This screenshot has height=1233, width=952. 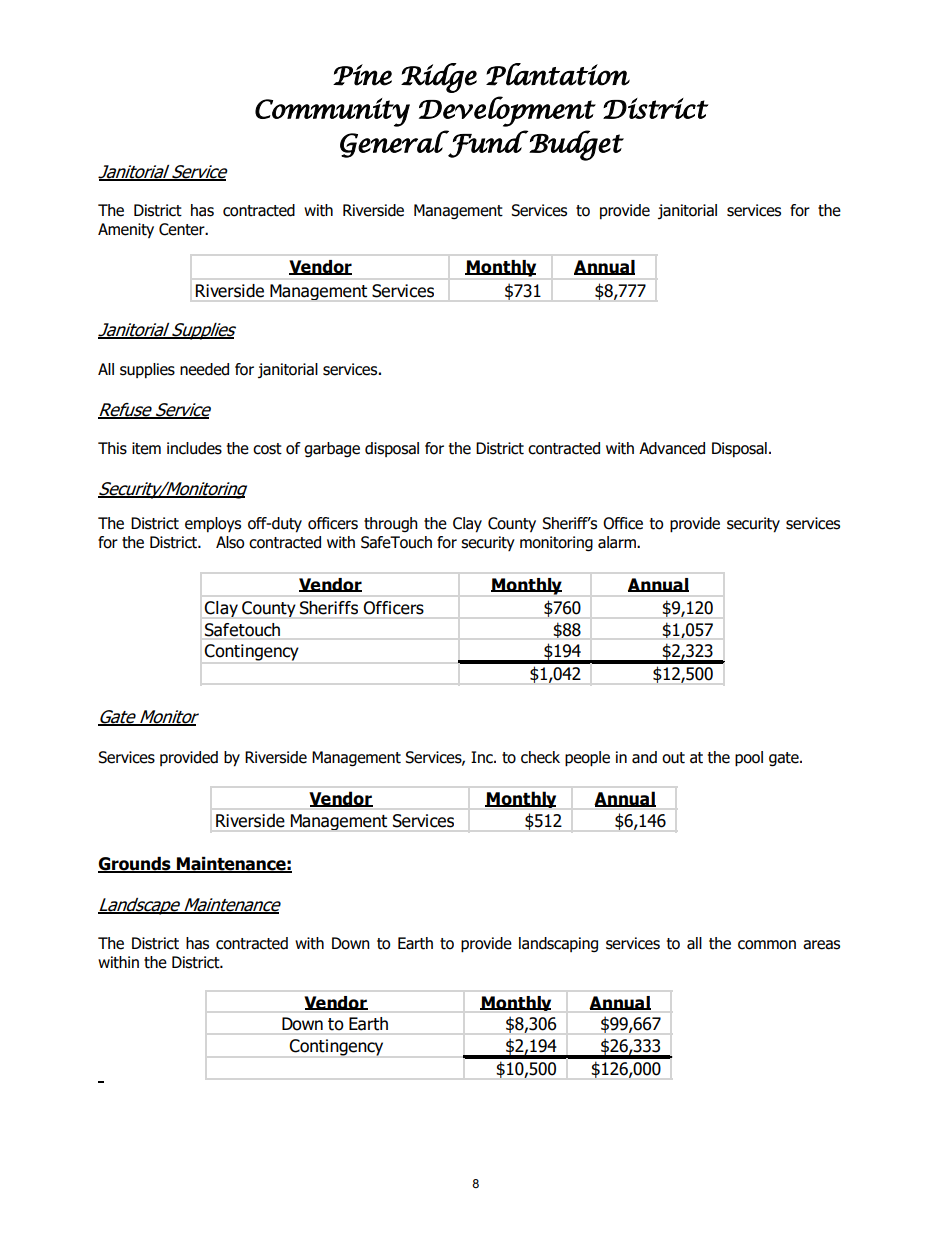 I want to click on Grounds, so click(x=135, y=865).
